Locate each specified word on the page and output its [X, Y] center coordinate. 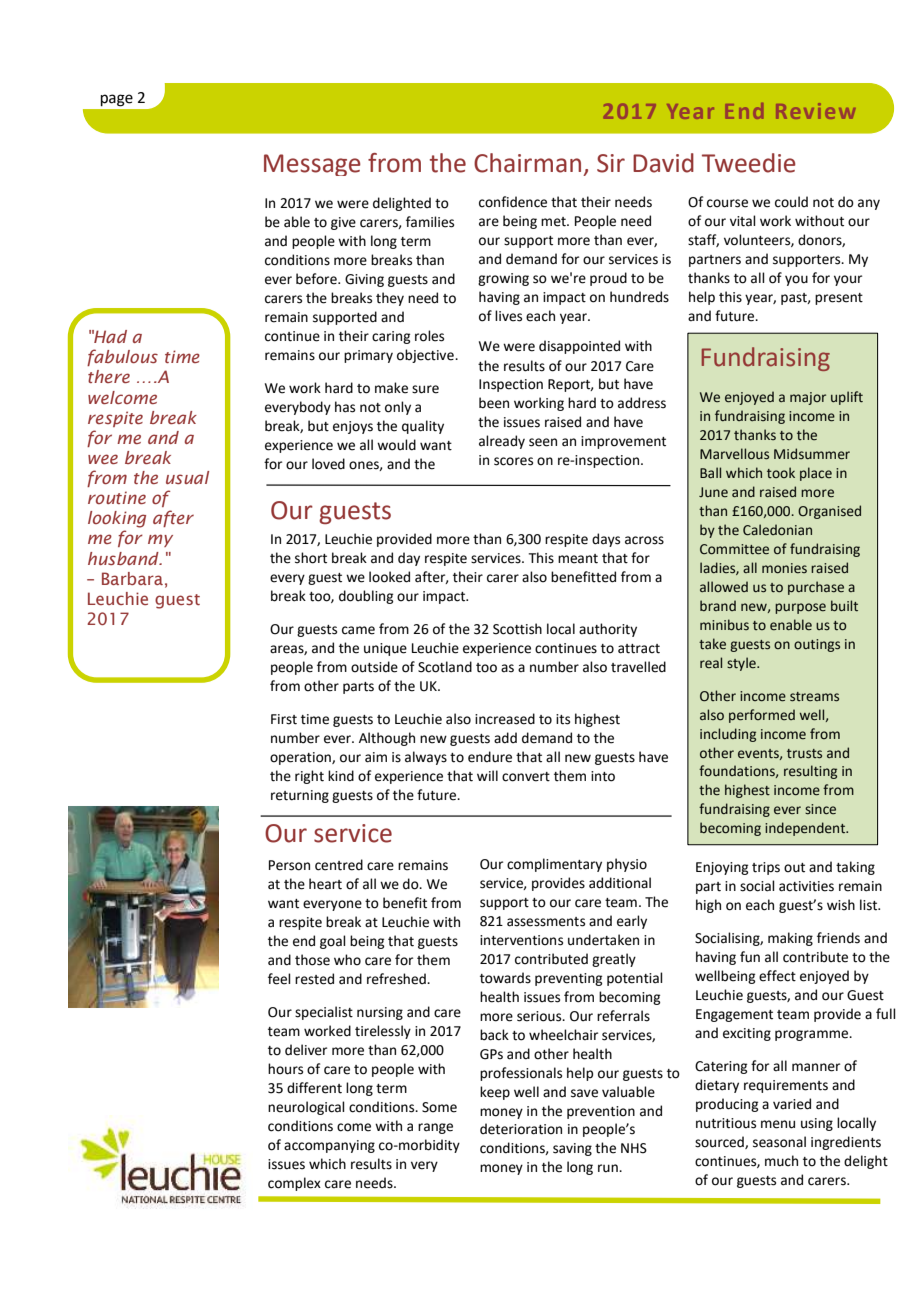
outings [817, 645]
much [781, 1161]
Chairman [527, 163]
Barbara [132, 578]
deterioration [521, 1129]
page [117, 100]
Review [815, 111]
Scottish [517, 629]
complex [294, 1184]
